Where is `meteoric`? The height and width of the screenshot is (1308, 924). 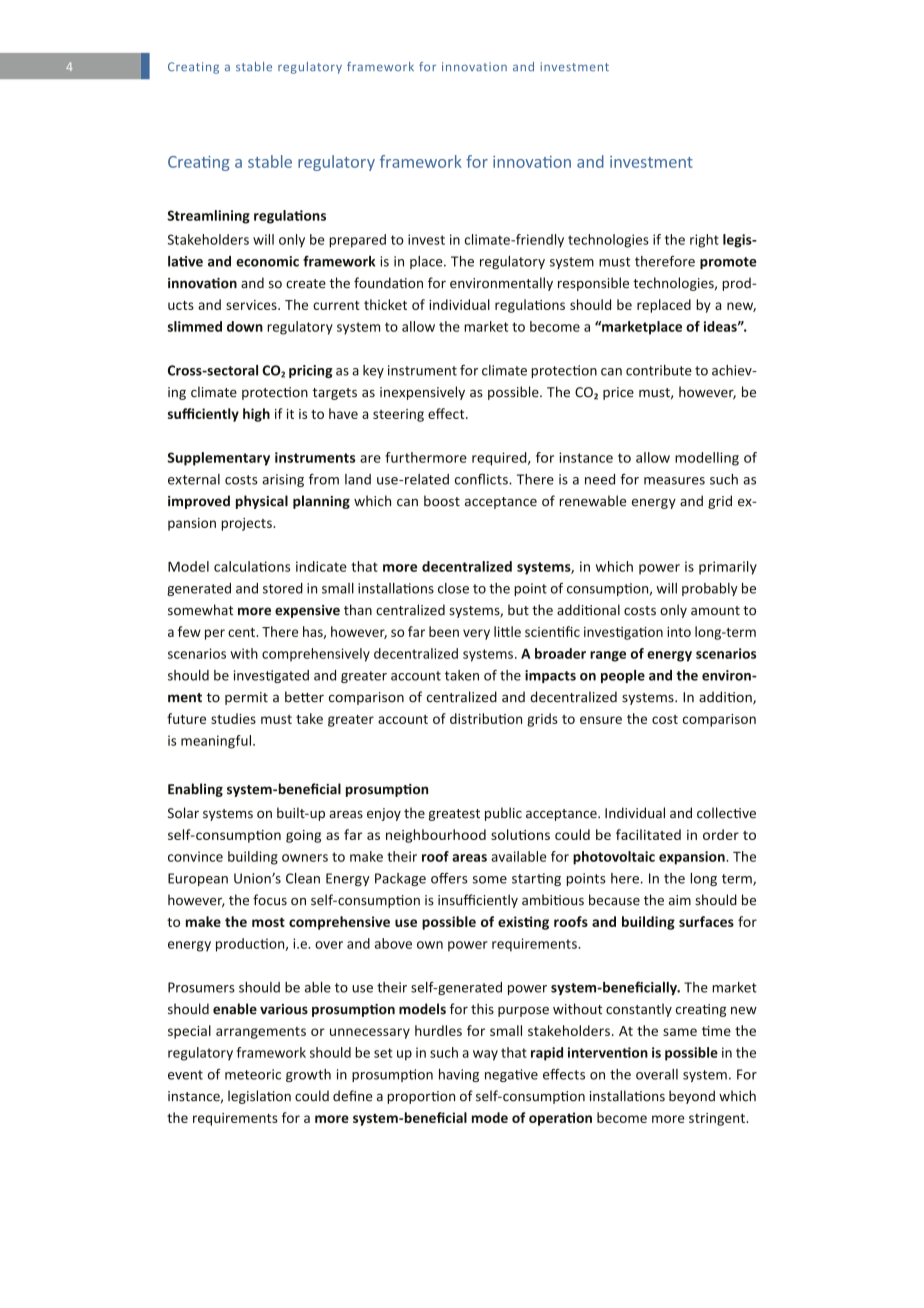 meteoric is located at coordinates (253, 1074).
